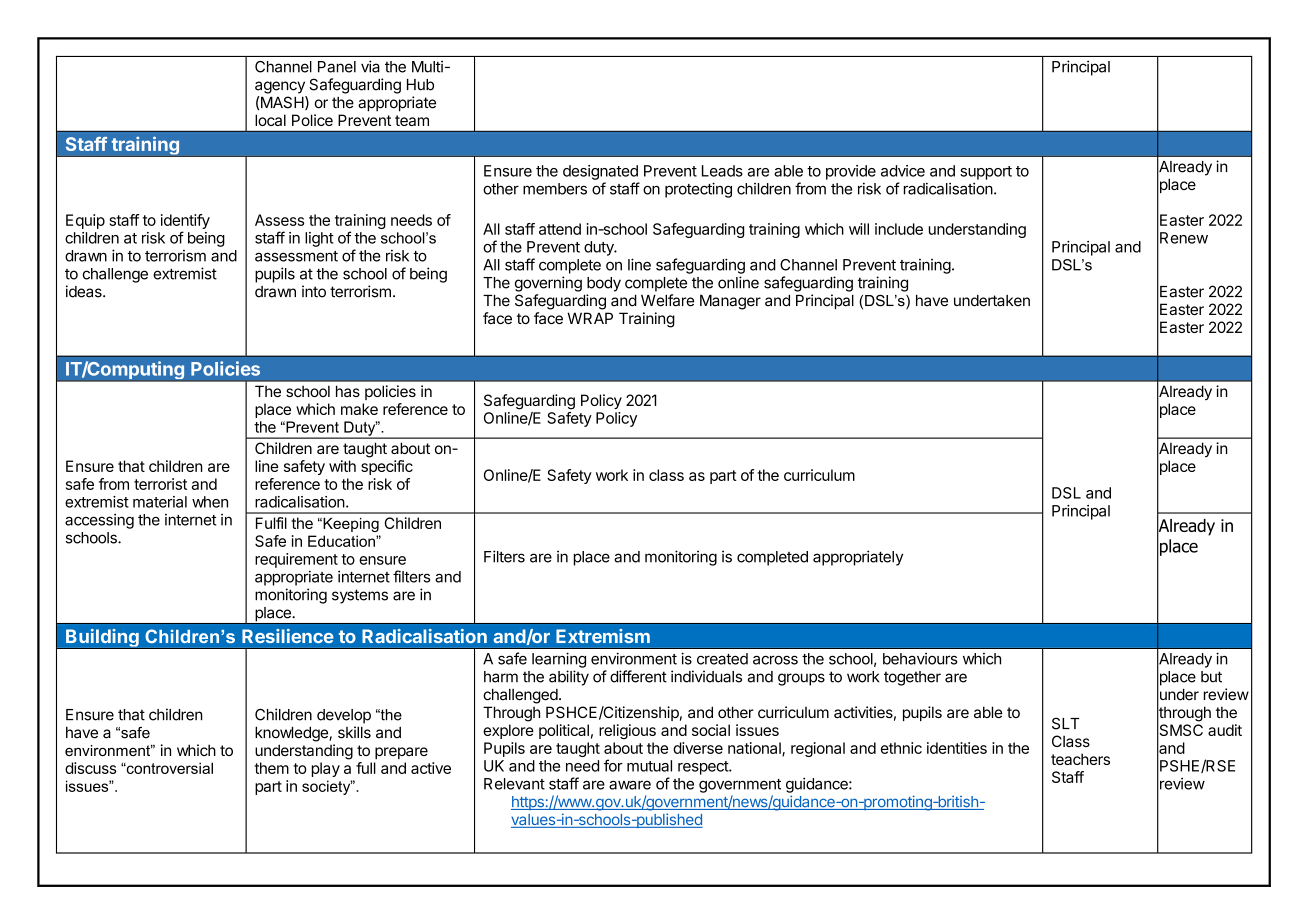 This document has width=1308, height=924. Describe the element at coordinates (604, 284) in the document. I see `body` at that location.
